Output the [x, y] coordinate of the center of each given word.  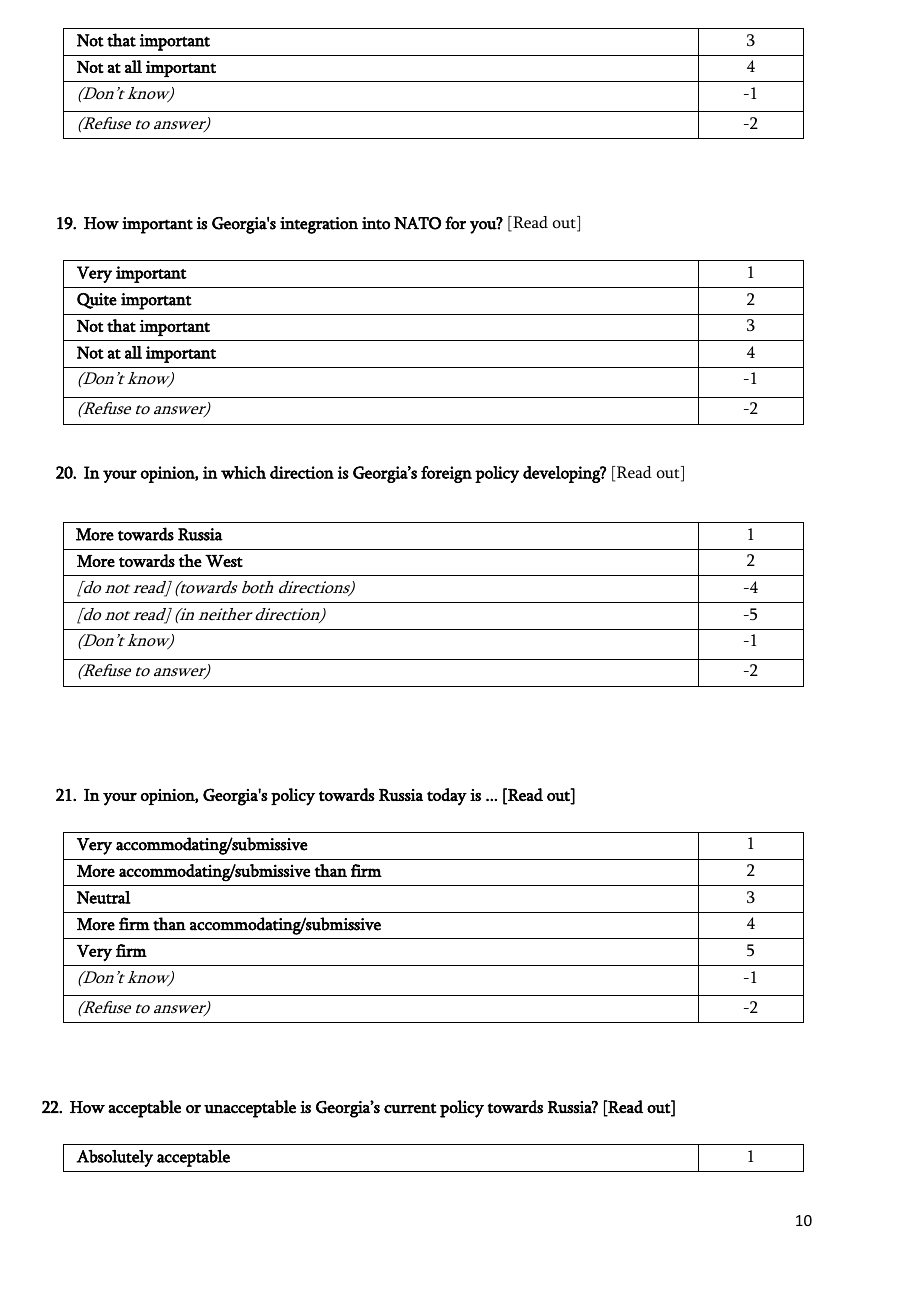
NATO [417, 223]
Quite [97, 301]
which [243, 472]
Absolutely [114, 1158]
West [224, 561]
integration [319, 225]
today [447, 797]
